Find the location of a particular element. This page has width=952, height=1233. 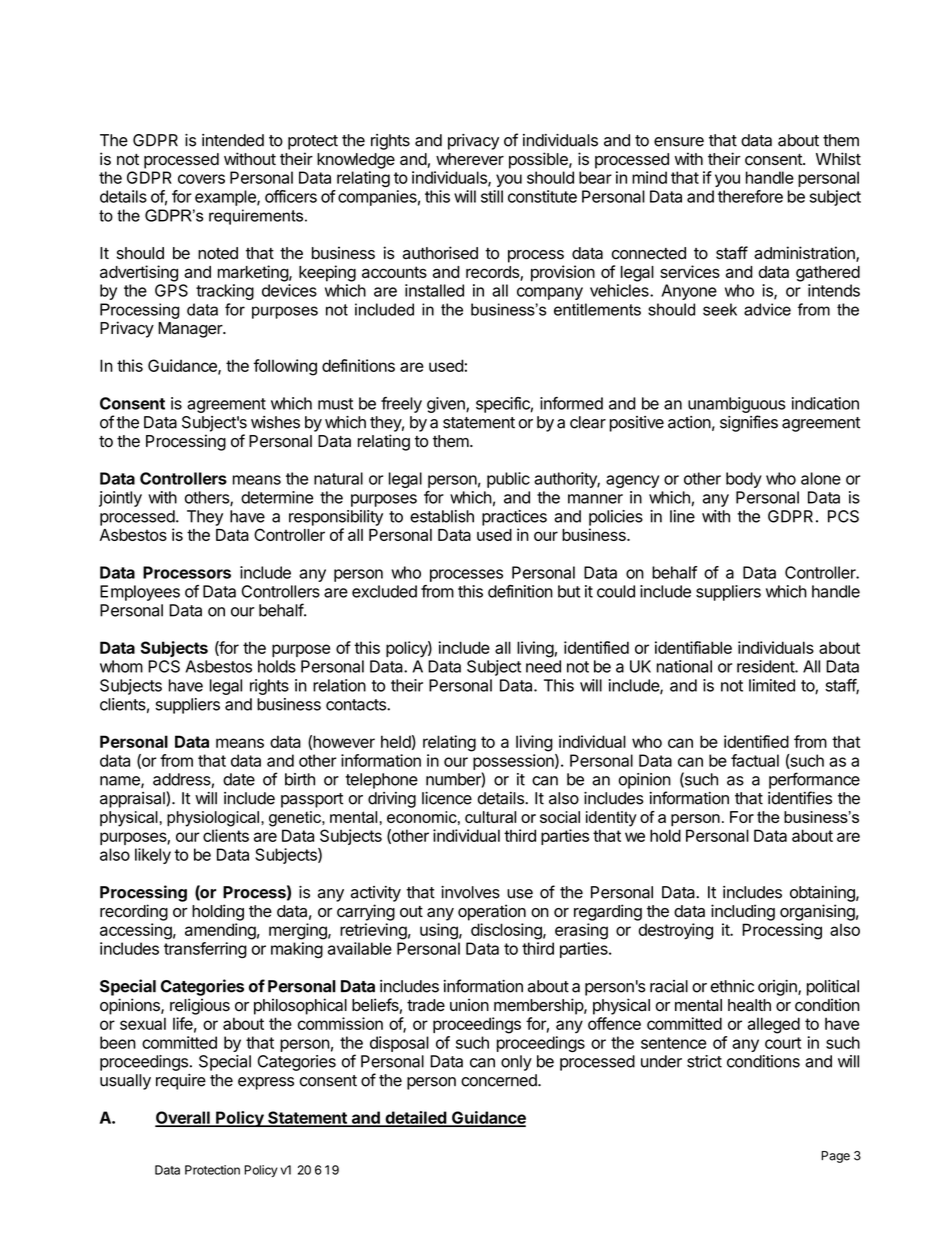

including is located at coordinates (743, 912).
